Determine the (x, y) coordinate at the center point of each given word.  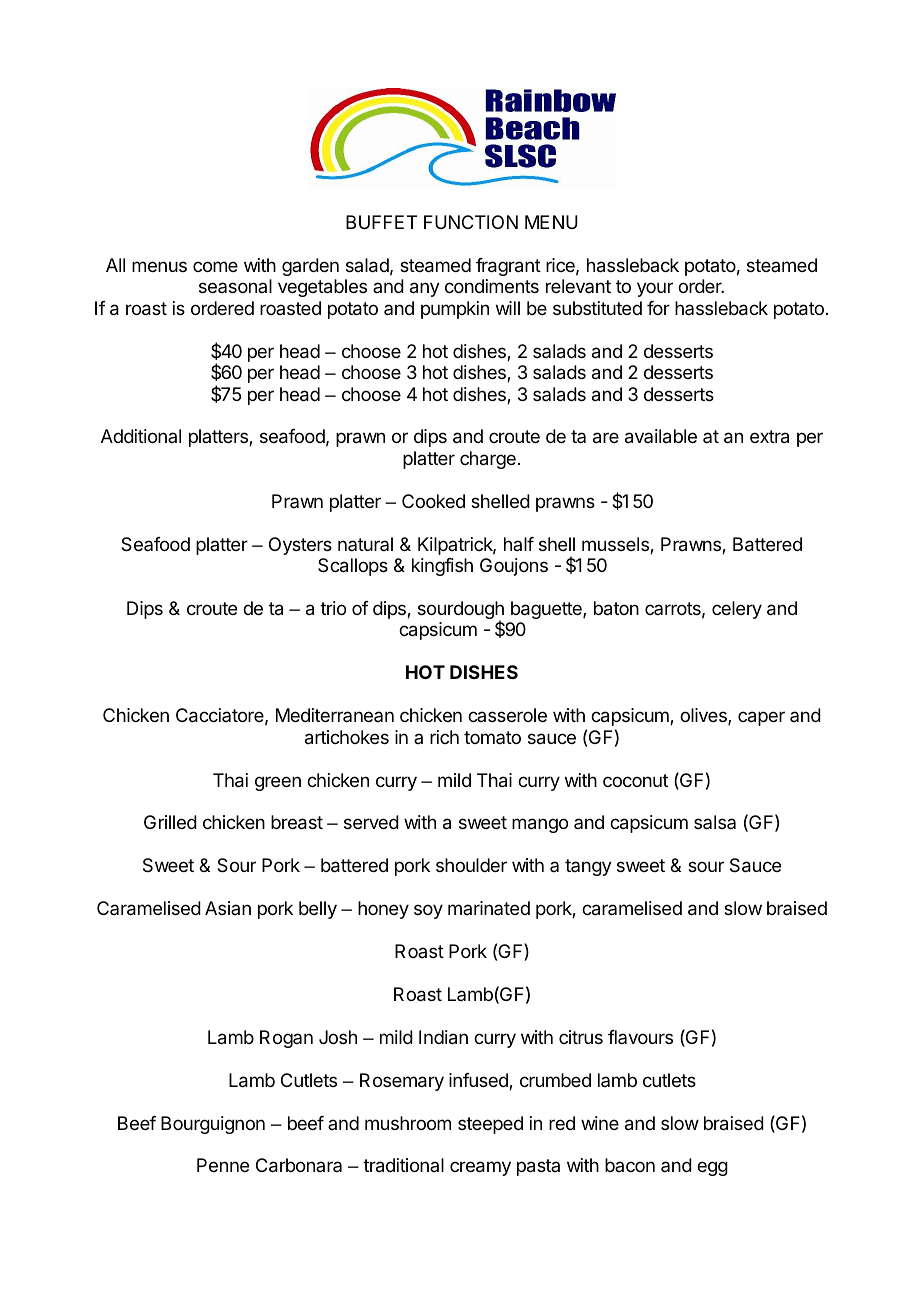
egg (712, 1168)
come (215, 266)
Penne (223, 1165)
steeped (490, 1125)
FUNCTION (471, 222)
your (655, 289)
